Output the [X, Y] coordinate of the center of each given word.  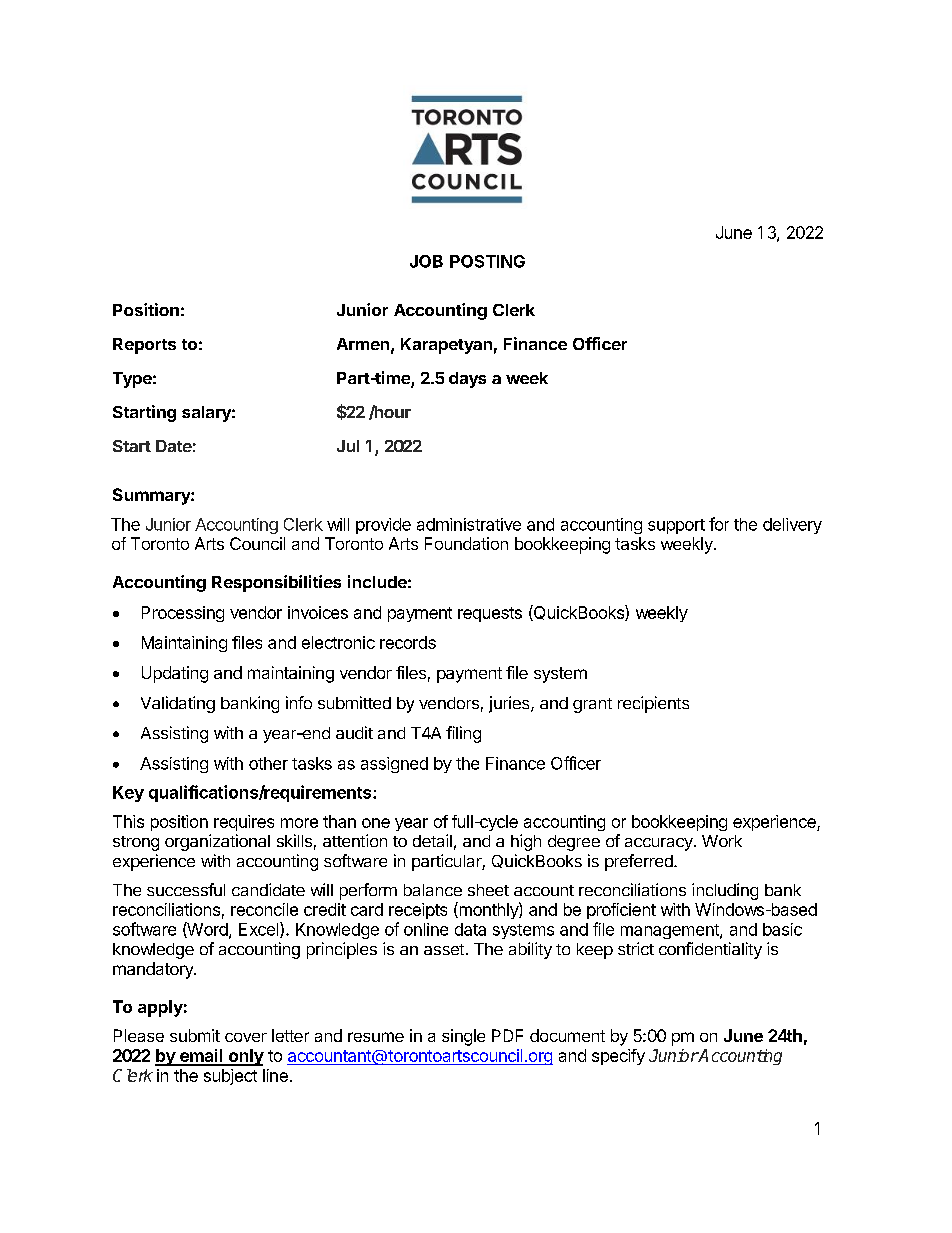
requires [244, 823]
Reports [144, 346]
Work [722, 841]
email [201, 1057]
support [676, 526]
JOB [426, 261]
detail [432, 840]
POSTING [487, 261]
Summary [152, 496]
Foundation [466, 543]
